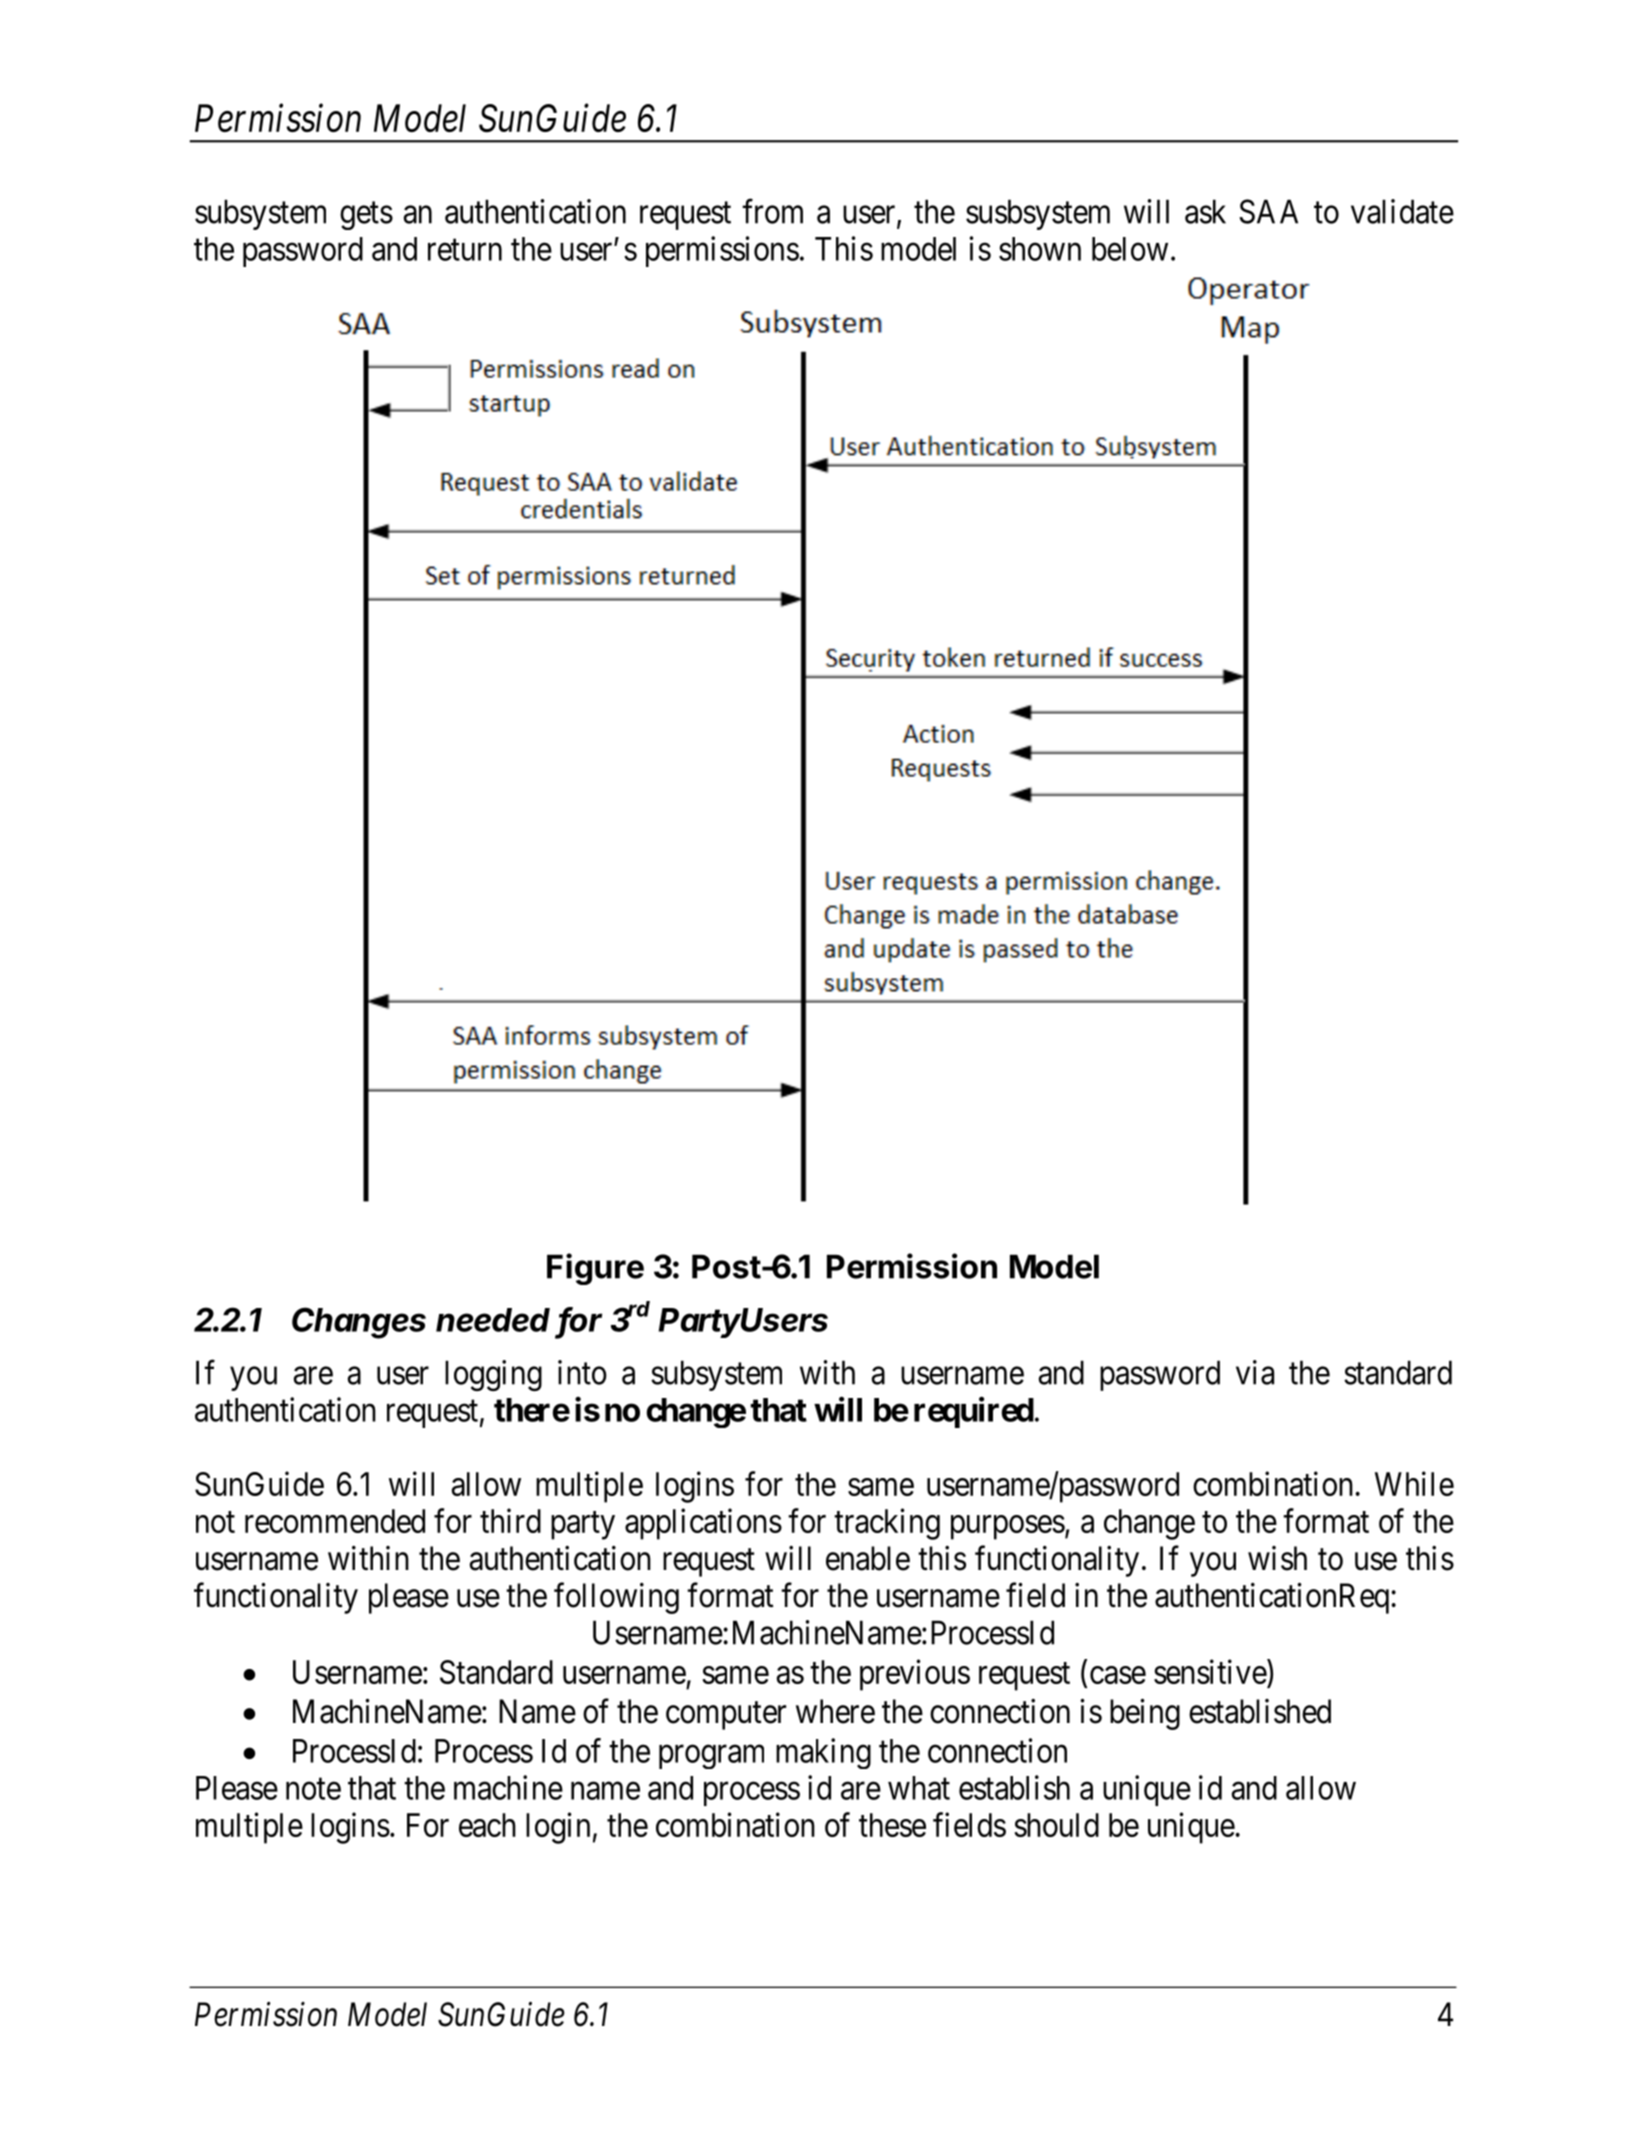  Describe the element at coordinates (887, 1524) in the screenshot. I see `tracking` at that location.
